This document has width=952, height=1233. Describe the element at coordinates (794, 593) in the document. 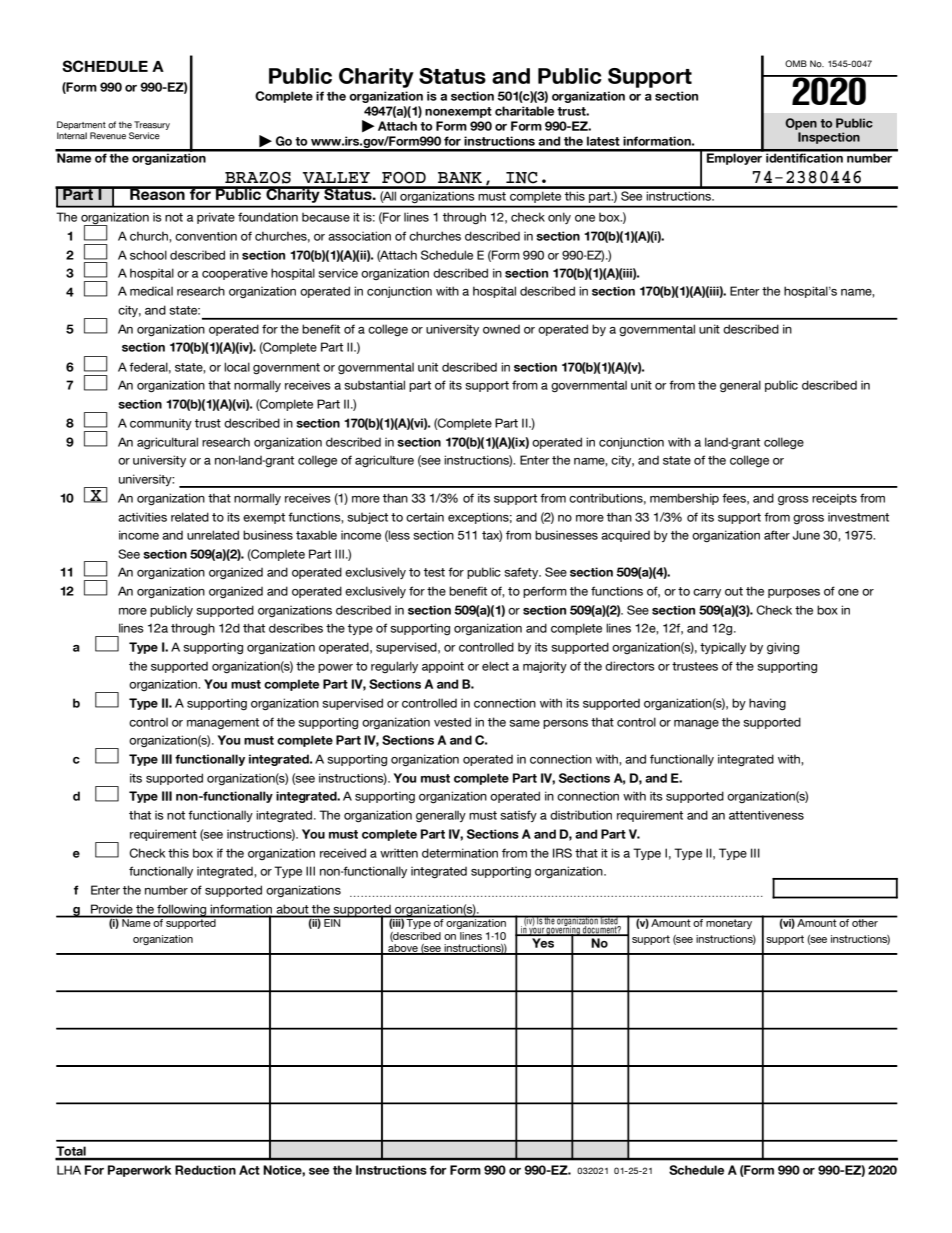

I see `purposes` at that location.
